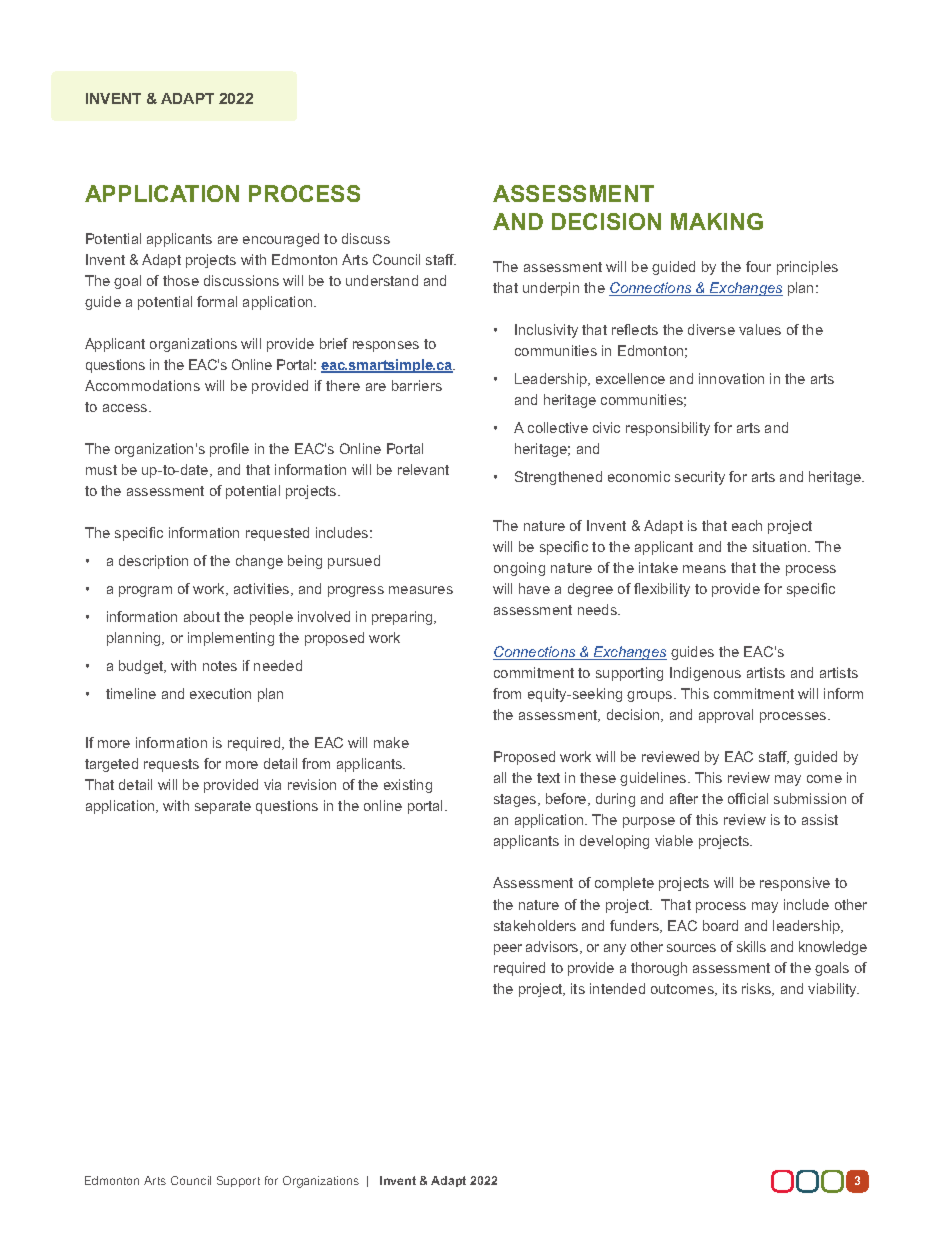  I want to click on execution, so click(220, 693).
